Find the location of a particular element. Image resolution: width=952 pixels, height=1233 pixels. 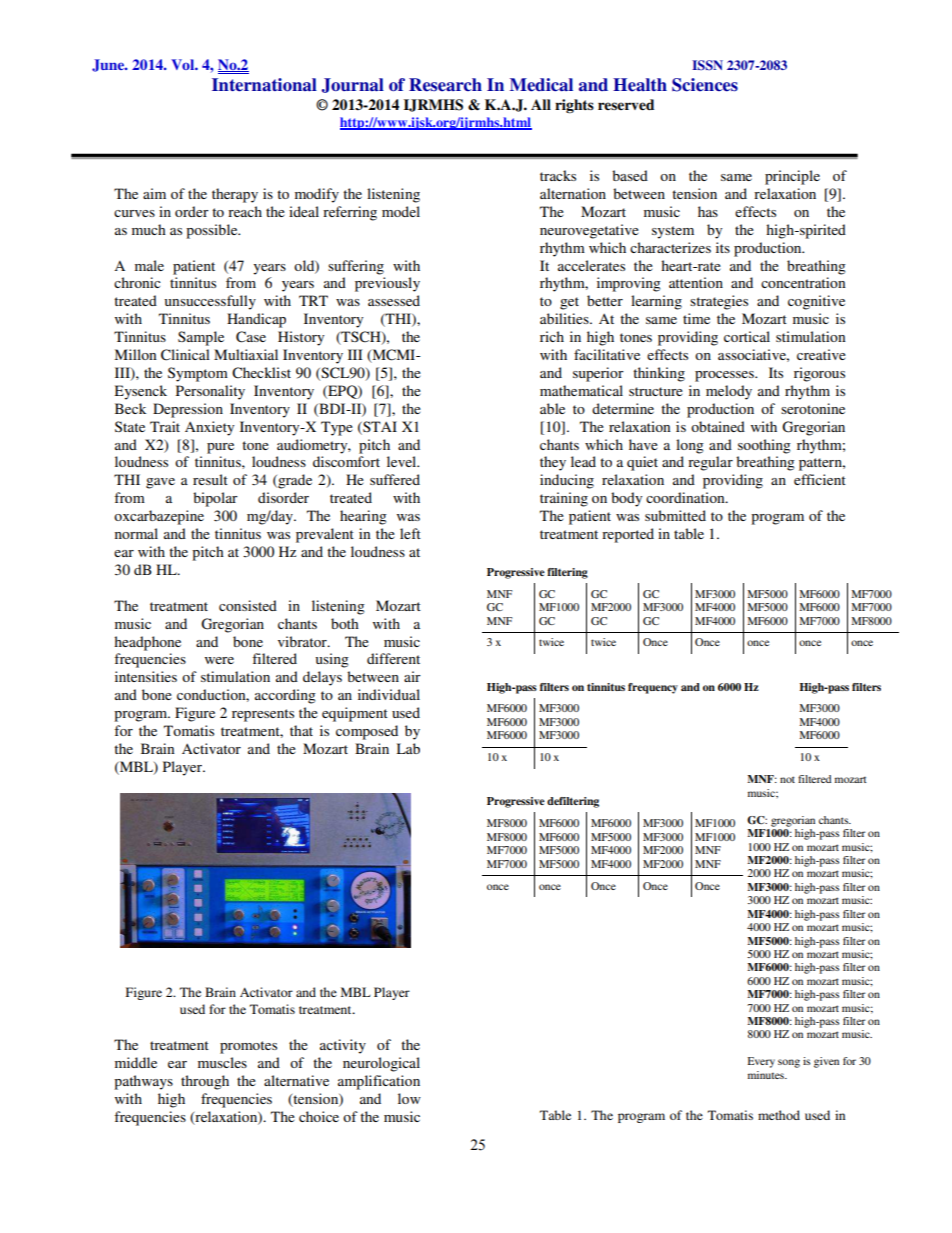

Research is located at coordinates (445, 85).
